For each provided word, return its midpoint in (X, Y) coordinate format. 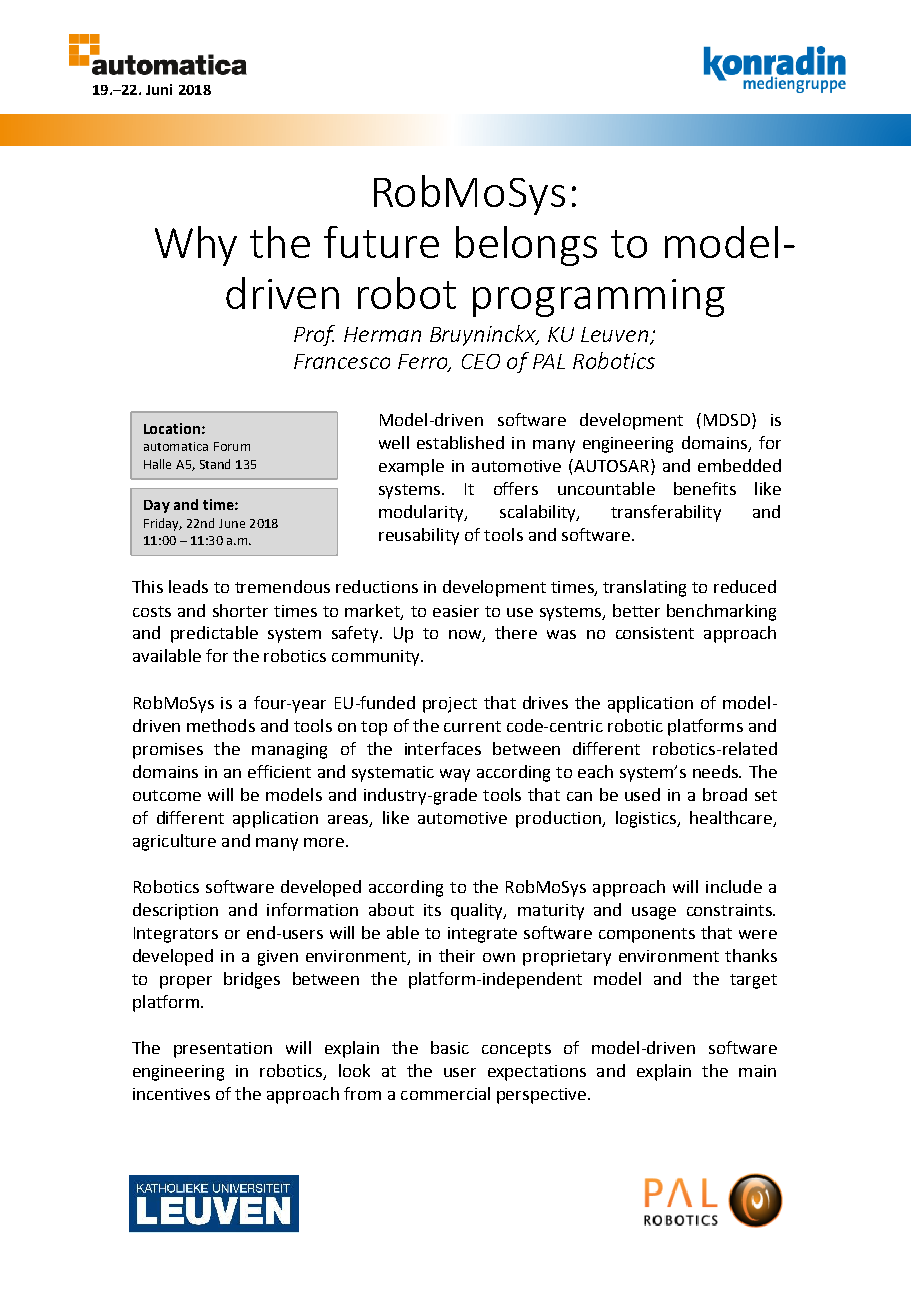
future (381, 242)
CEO (481, 361)
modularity (422, 513)
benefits (705, 488)
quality (478, 911)
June (232, 523)
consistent (655, 633)
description (175, 911)
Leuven (616, 336)
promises (168, 751)
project (450, 705)
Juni (159, 89)
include (734, 886)
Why (196, 246)
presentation (223, 1050)
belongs (526, 246)
